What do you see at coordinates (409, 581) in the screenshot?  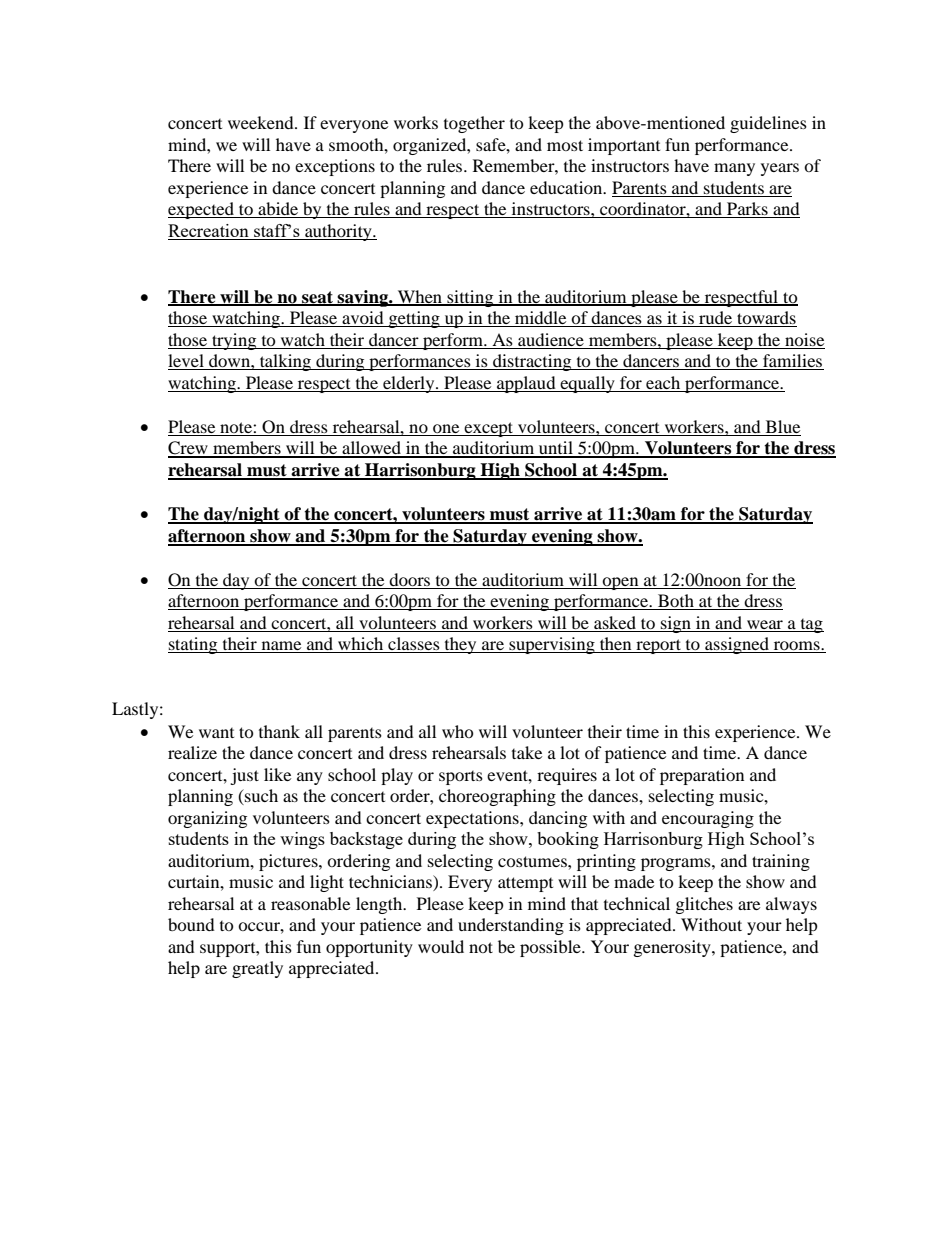 I see `doors` at bounding box center [409, 581].
